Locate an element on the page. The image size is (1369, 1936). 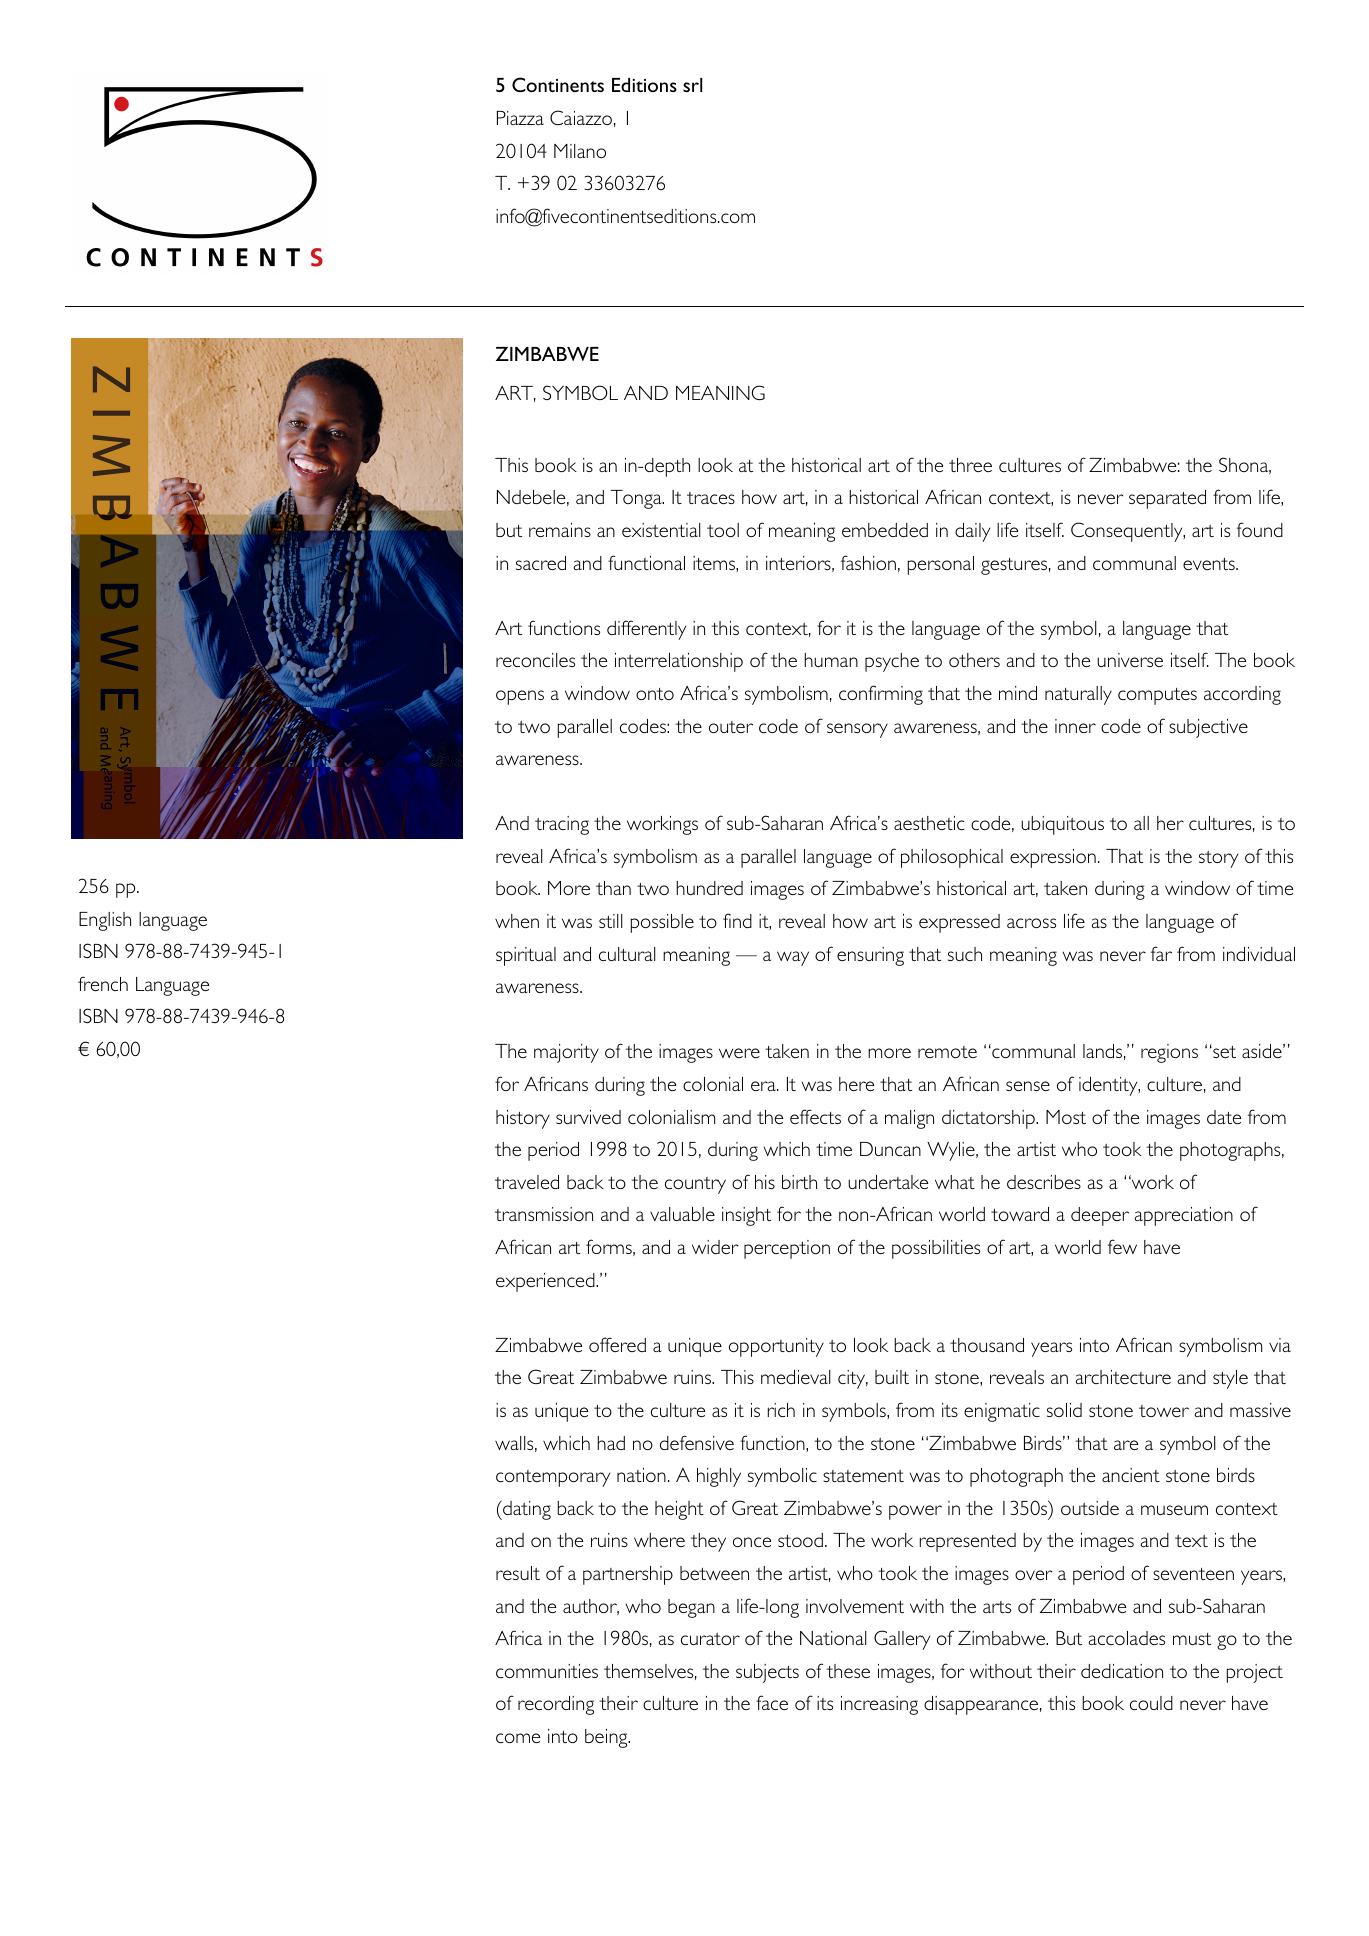
country is located at coordinates (695, 1185).
